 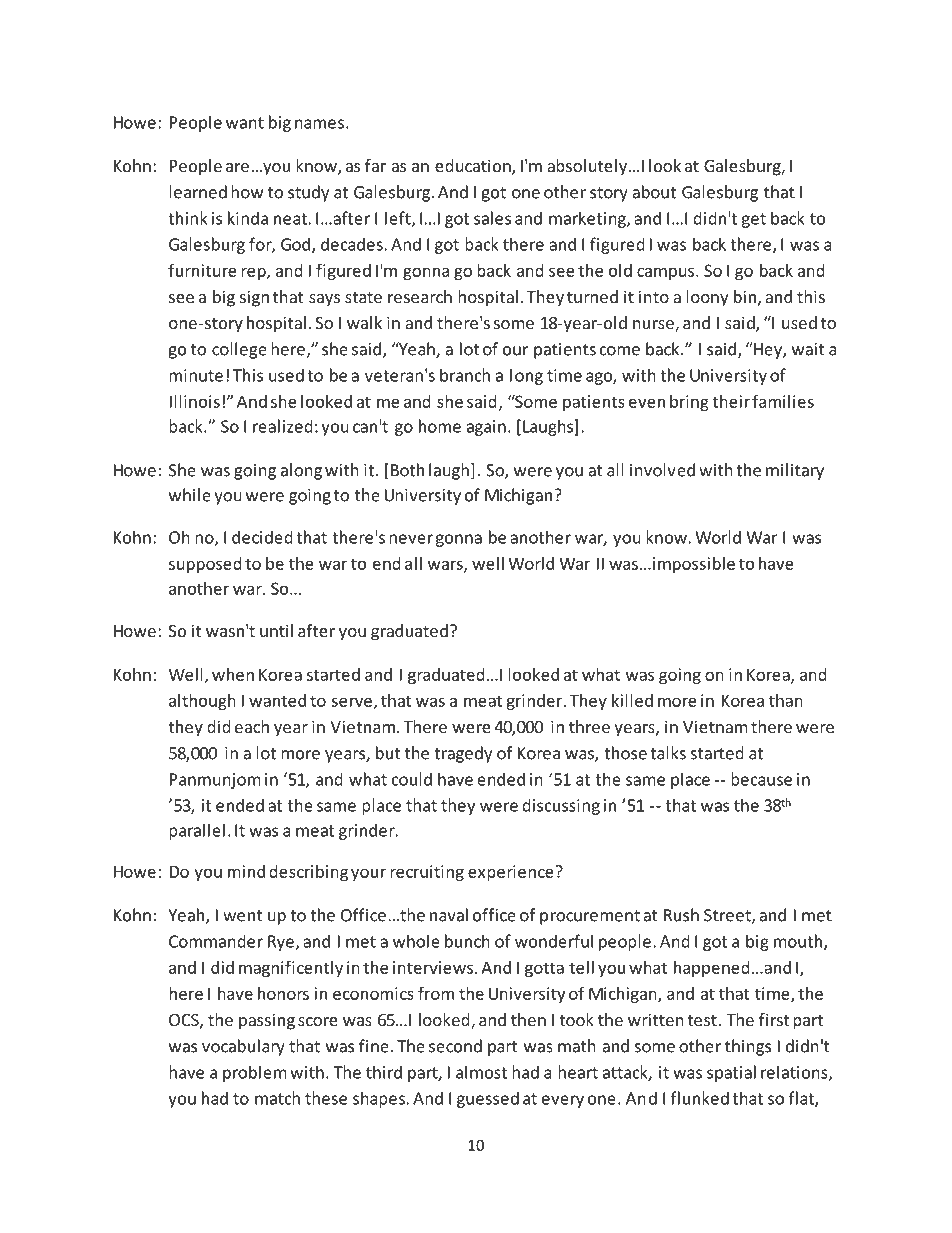 What do you see at coordinates (474, 167) in the image?
I see `education` at bounding box center [474, 167].
